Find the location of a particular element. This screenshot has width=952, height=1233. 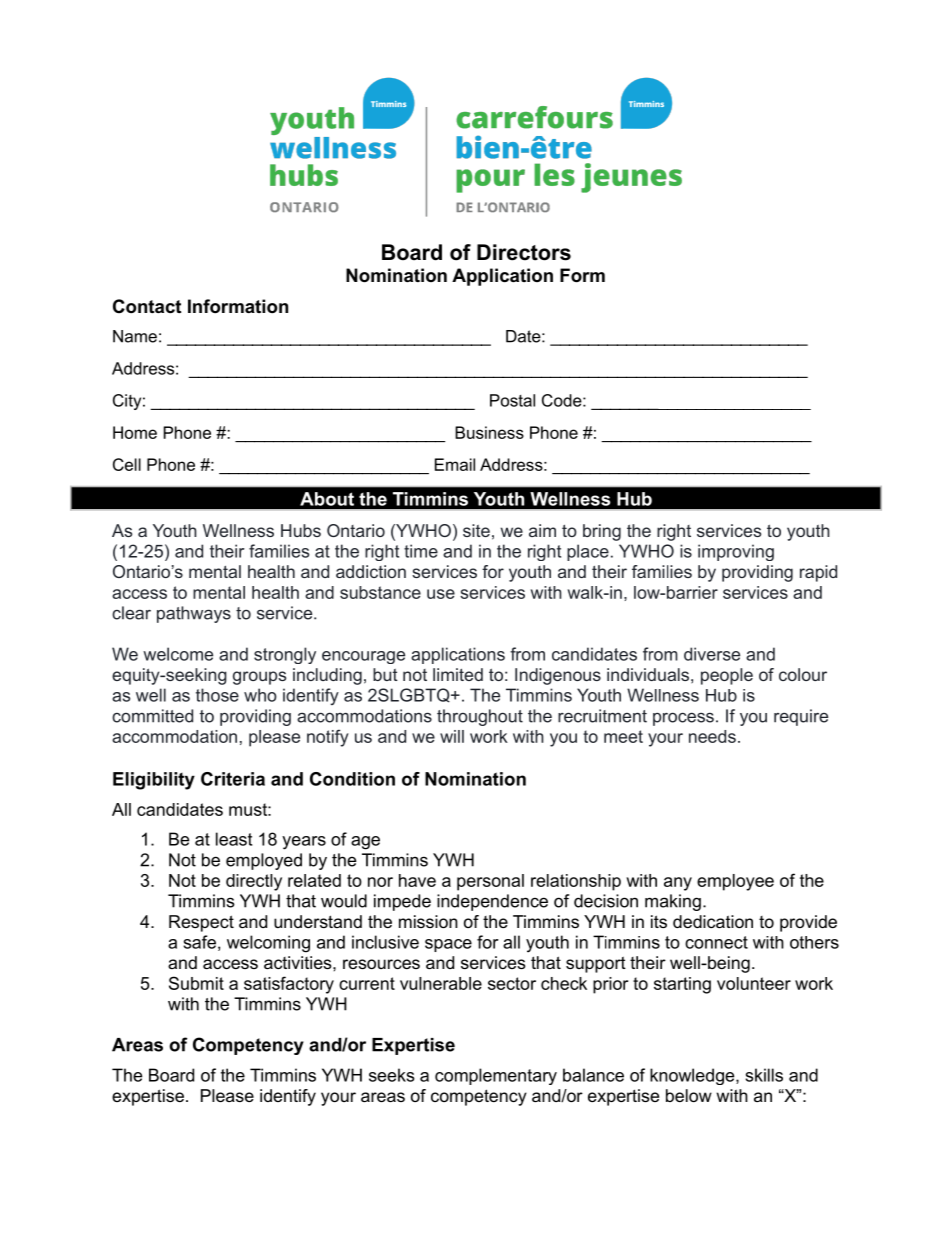

complementary is located at coordinates (496, 1076).
